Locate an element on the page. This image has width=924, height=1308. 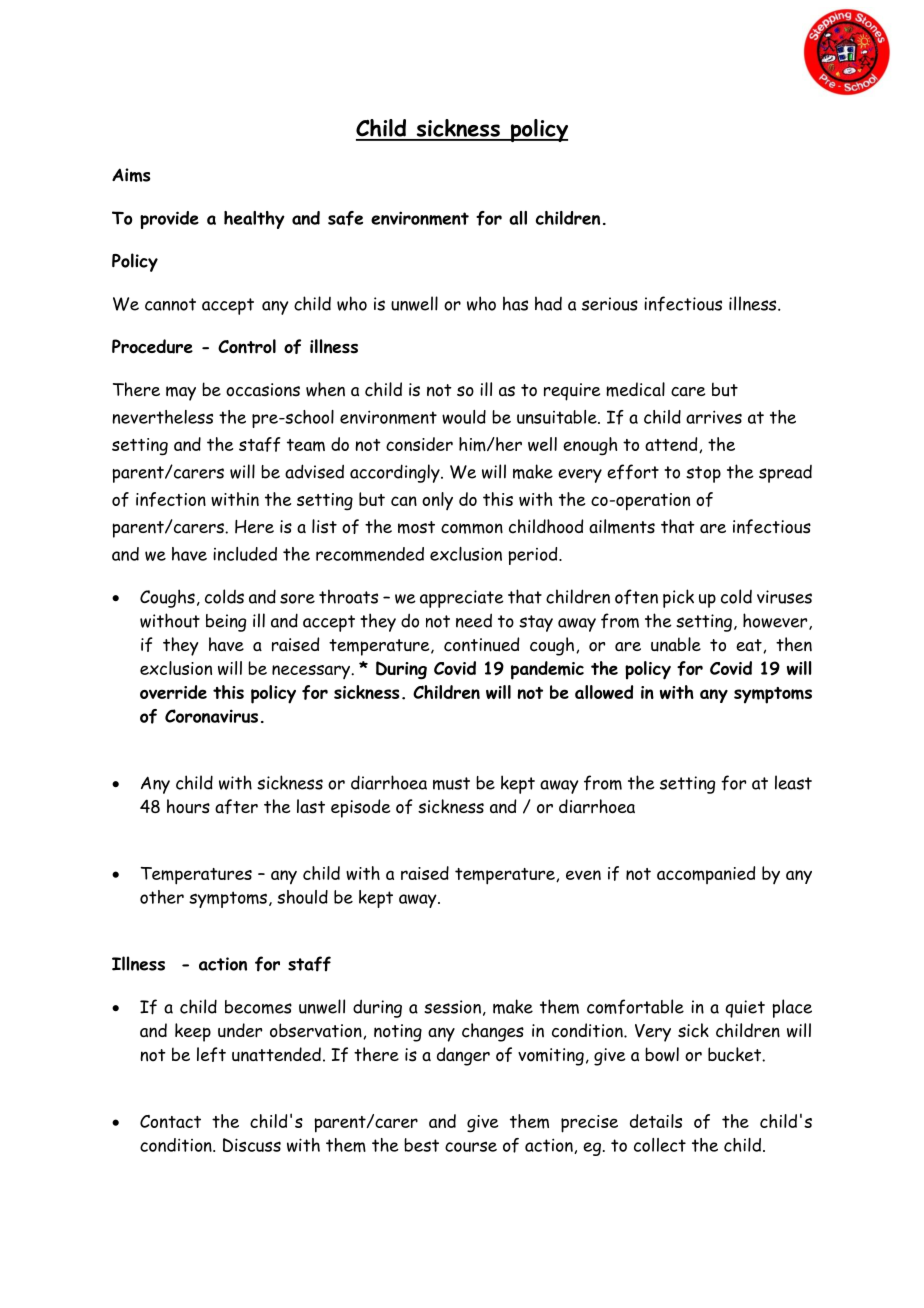
safe is located at coordinates (345, 218).
